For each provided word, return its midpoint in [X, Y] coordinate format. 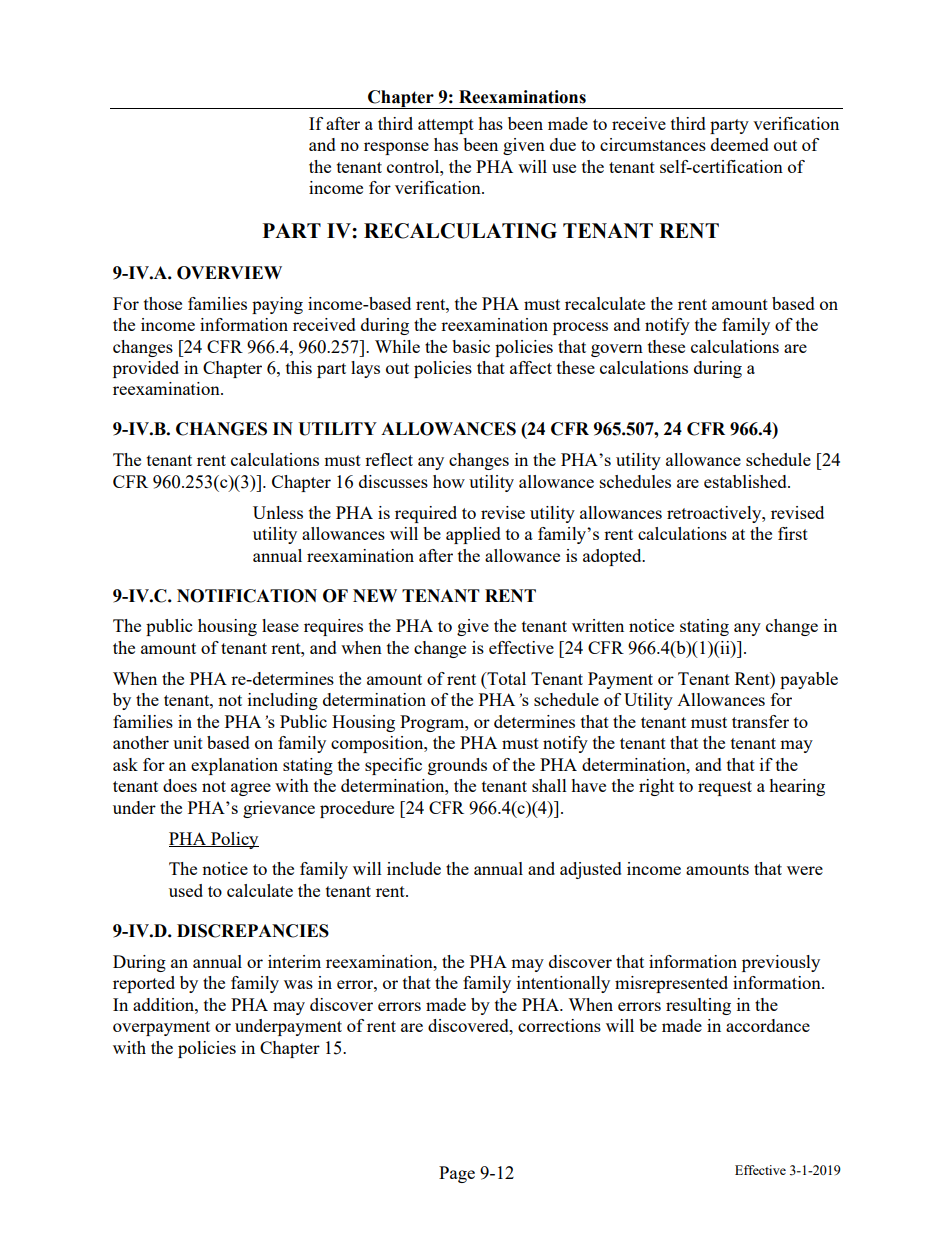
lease [280, 625]
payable [809, 680]
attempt [446, 126]
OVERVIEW [229, 273]
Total [505, 678]
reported [144, 984]
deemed [740, 144]
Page [457, 1174]
